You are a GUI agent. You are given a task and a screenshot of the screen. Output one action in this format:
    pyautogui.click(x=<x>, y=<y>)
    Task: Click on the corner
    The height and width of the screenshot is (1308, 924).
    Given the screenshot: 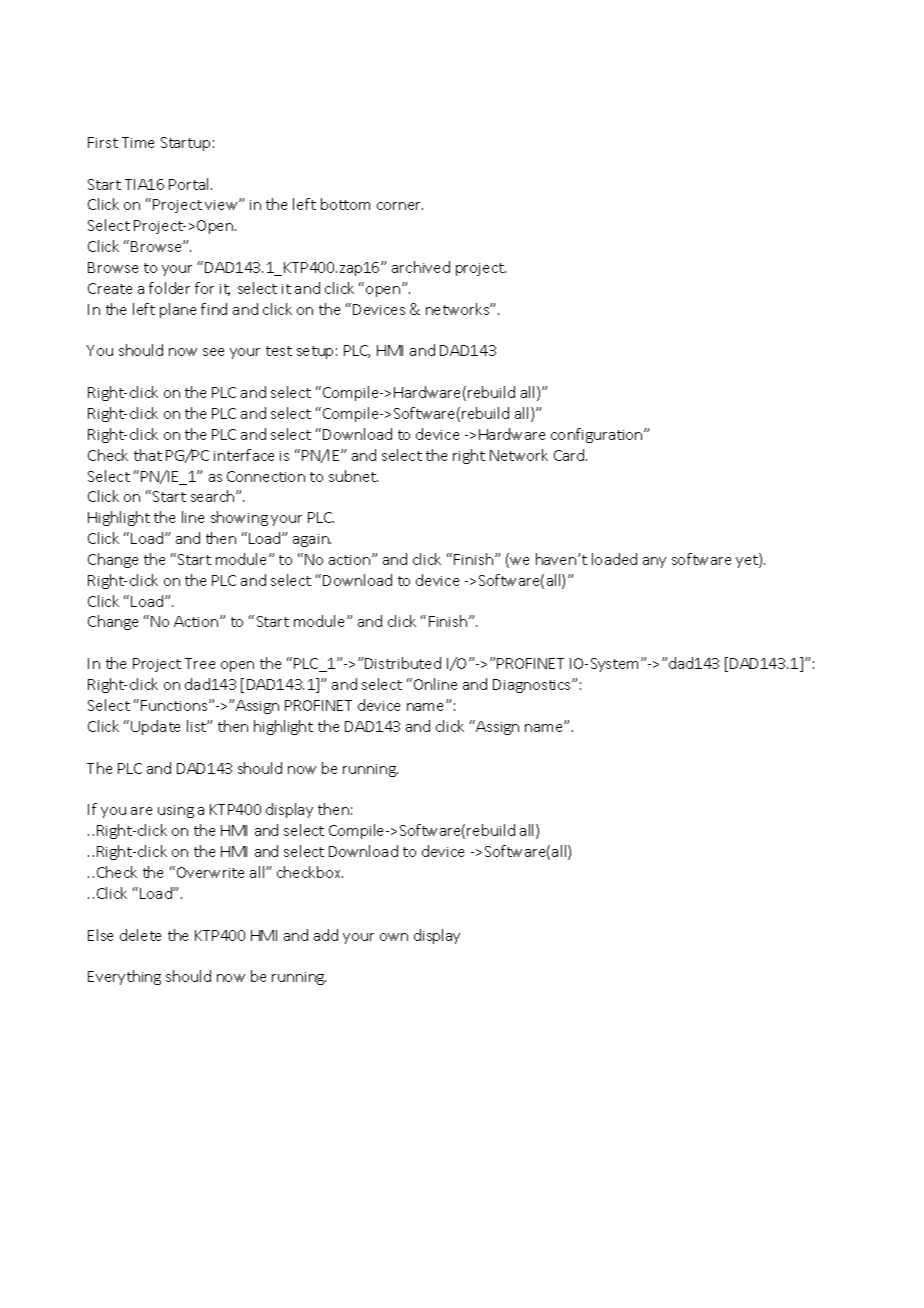 What is the action you would take?
    pyautogui.click(x=400, y=206)
